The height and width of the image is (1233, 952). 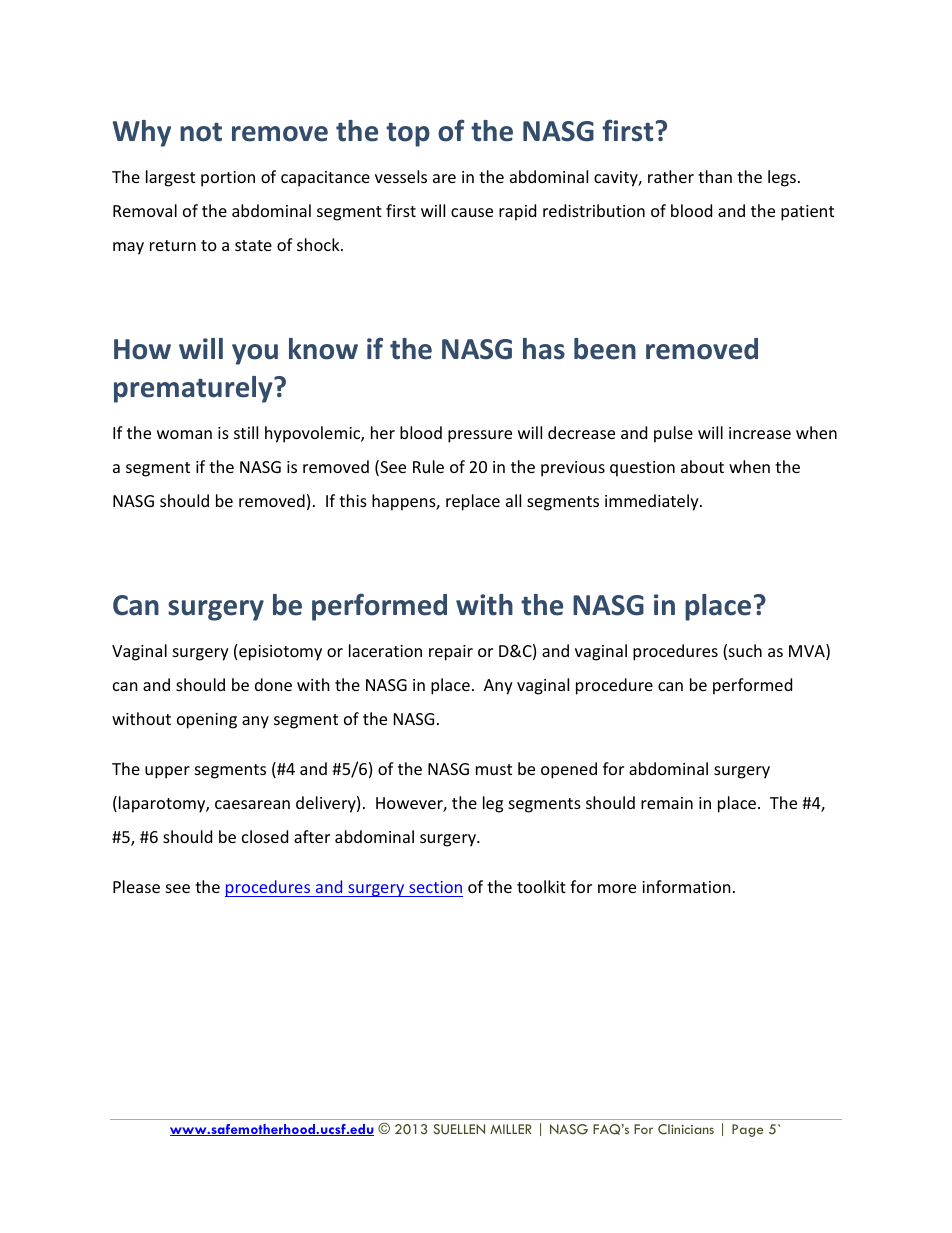 I want to click on cause, so click(x=472, y=212).
